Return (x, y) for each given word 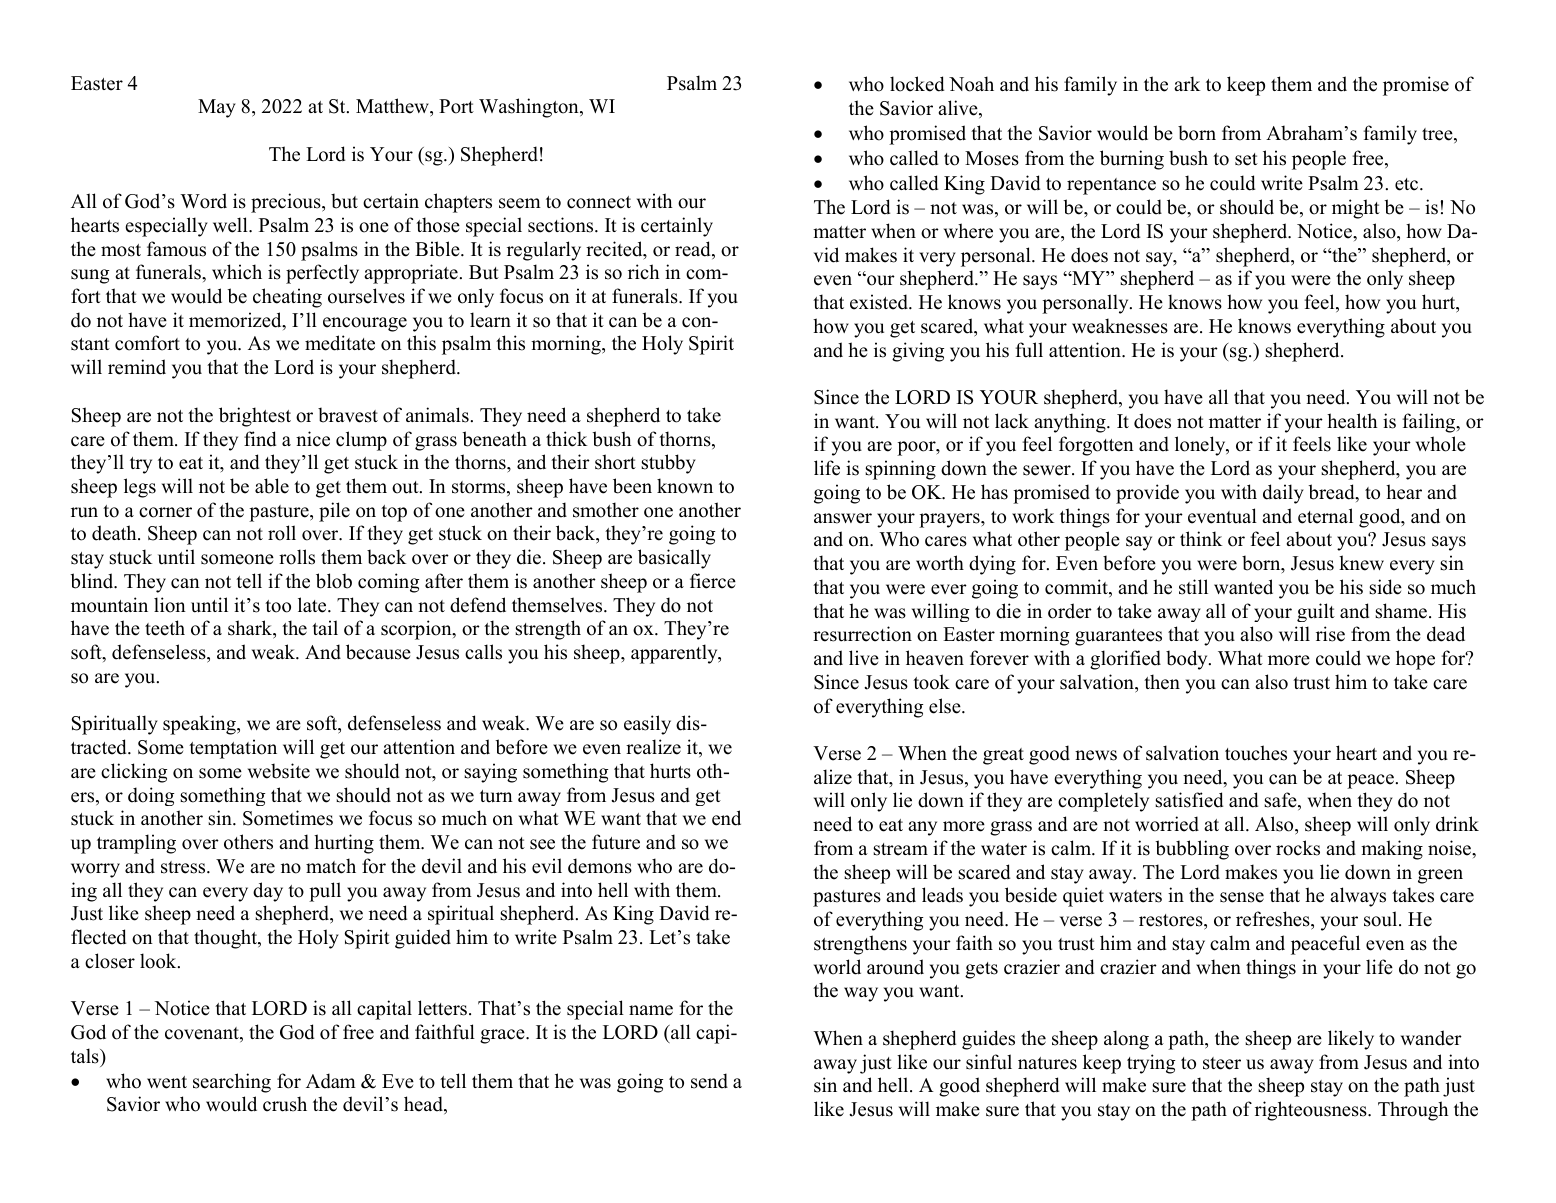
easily (647, 725)
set (1246, 159)
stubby (668, 464)
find (260, 439)
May (217, 108)
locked (917, 84)
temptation (233, 749)
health (1352, 421)
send (709, 1081)
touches (1256, 753)
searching (232, 1083)
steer (1222, 1063)
